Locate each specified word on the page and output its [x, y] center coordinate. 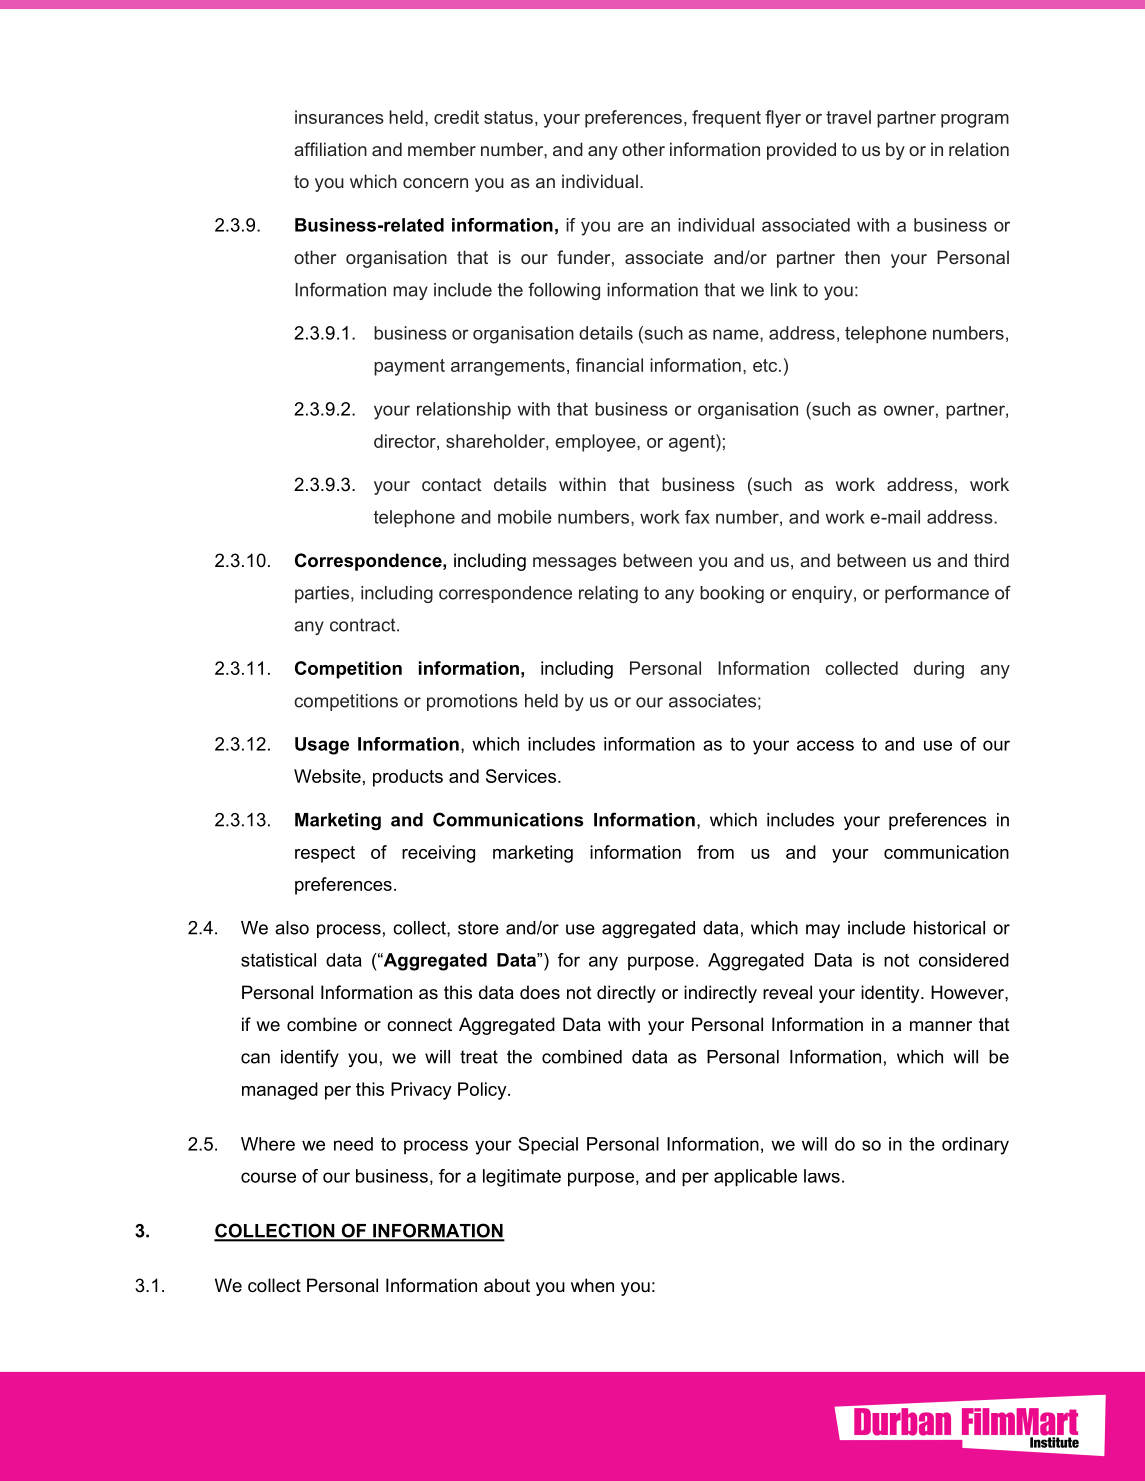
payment [409, 367]
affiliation [330, 149]
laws [822, 1176]
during [939, 670]
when [592, 1285]
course [268, 1177]
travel [848, 117]
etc [766, 365]
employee [596, 443]
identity [891, 994]
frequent [726, 119]
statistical [278, 960]
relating [608, 594]
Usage [322, 746]
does [540, 992]
